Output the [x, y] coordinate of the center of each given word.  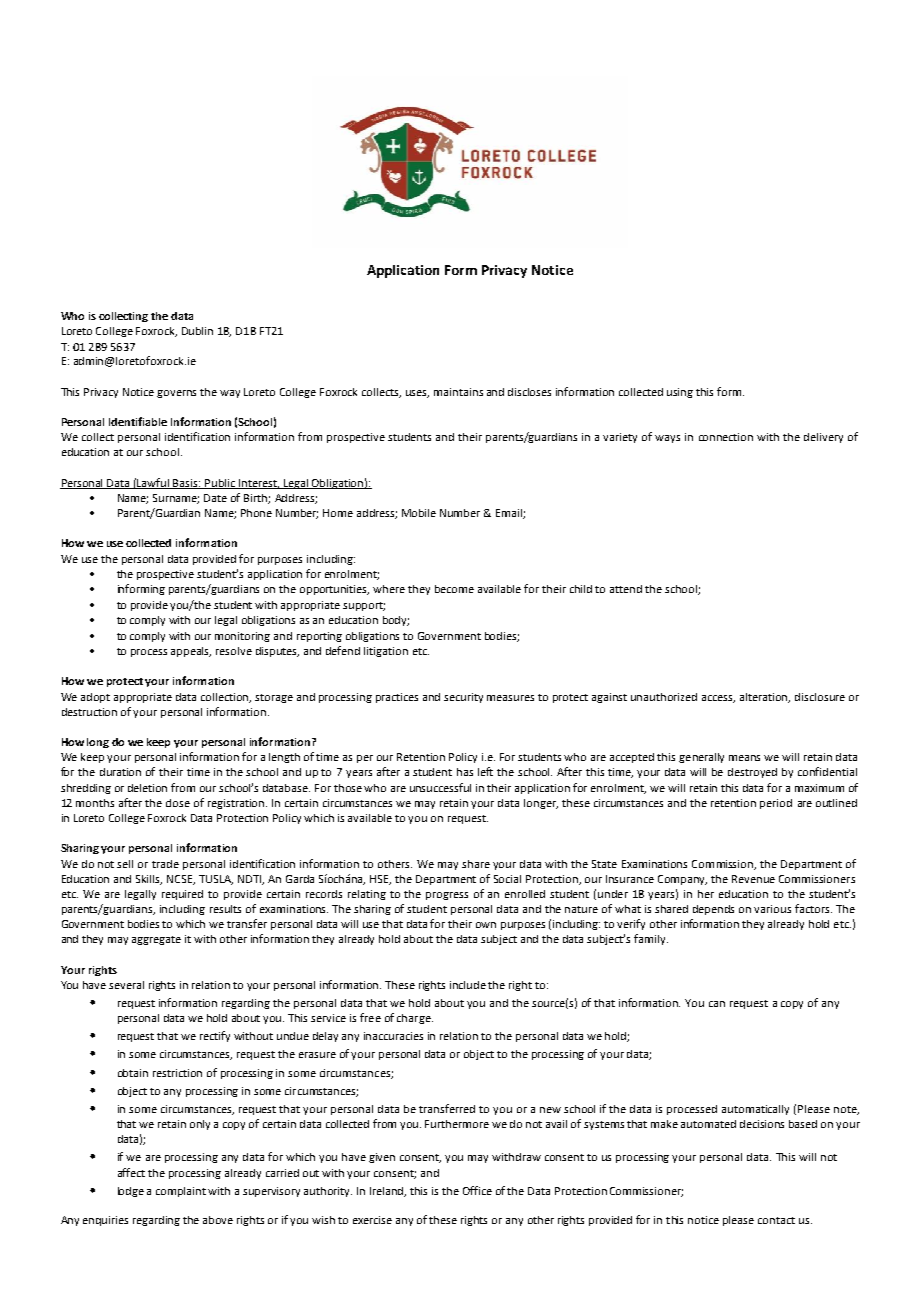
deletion [147, 788]
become [454, 589]
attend [626, 589]
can [717, 1004]
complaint [181, 1192]
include [468, 985]
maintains [458, 392]
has [465, 772]
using [680, 393]
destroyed [752, 773]
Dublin [197, 331]
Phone [256, 513]
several [126, 985]
